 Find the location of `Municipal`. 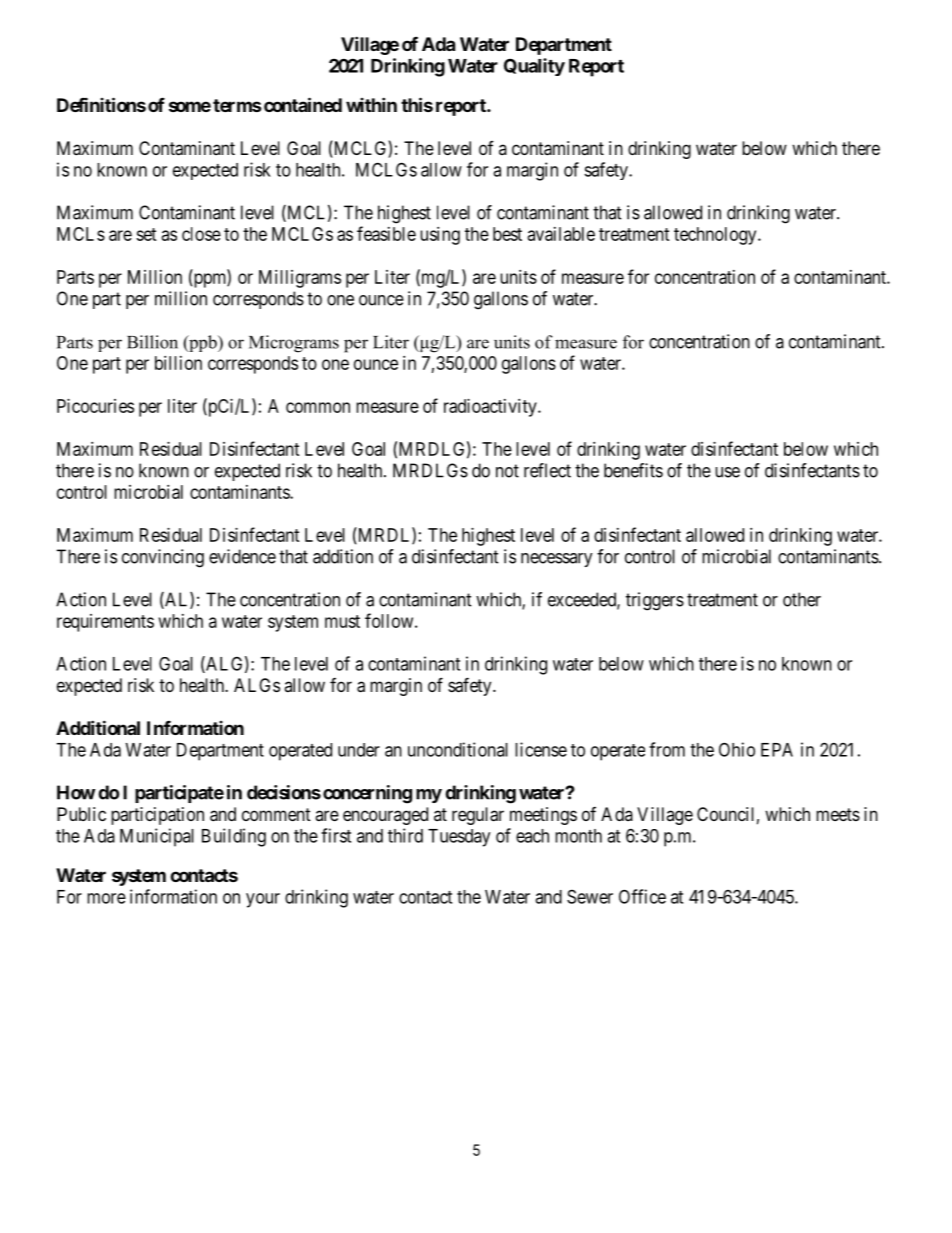

Municipal is located at coordinates (157, 837).
